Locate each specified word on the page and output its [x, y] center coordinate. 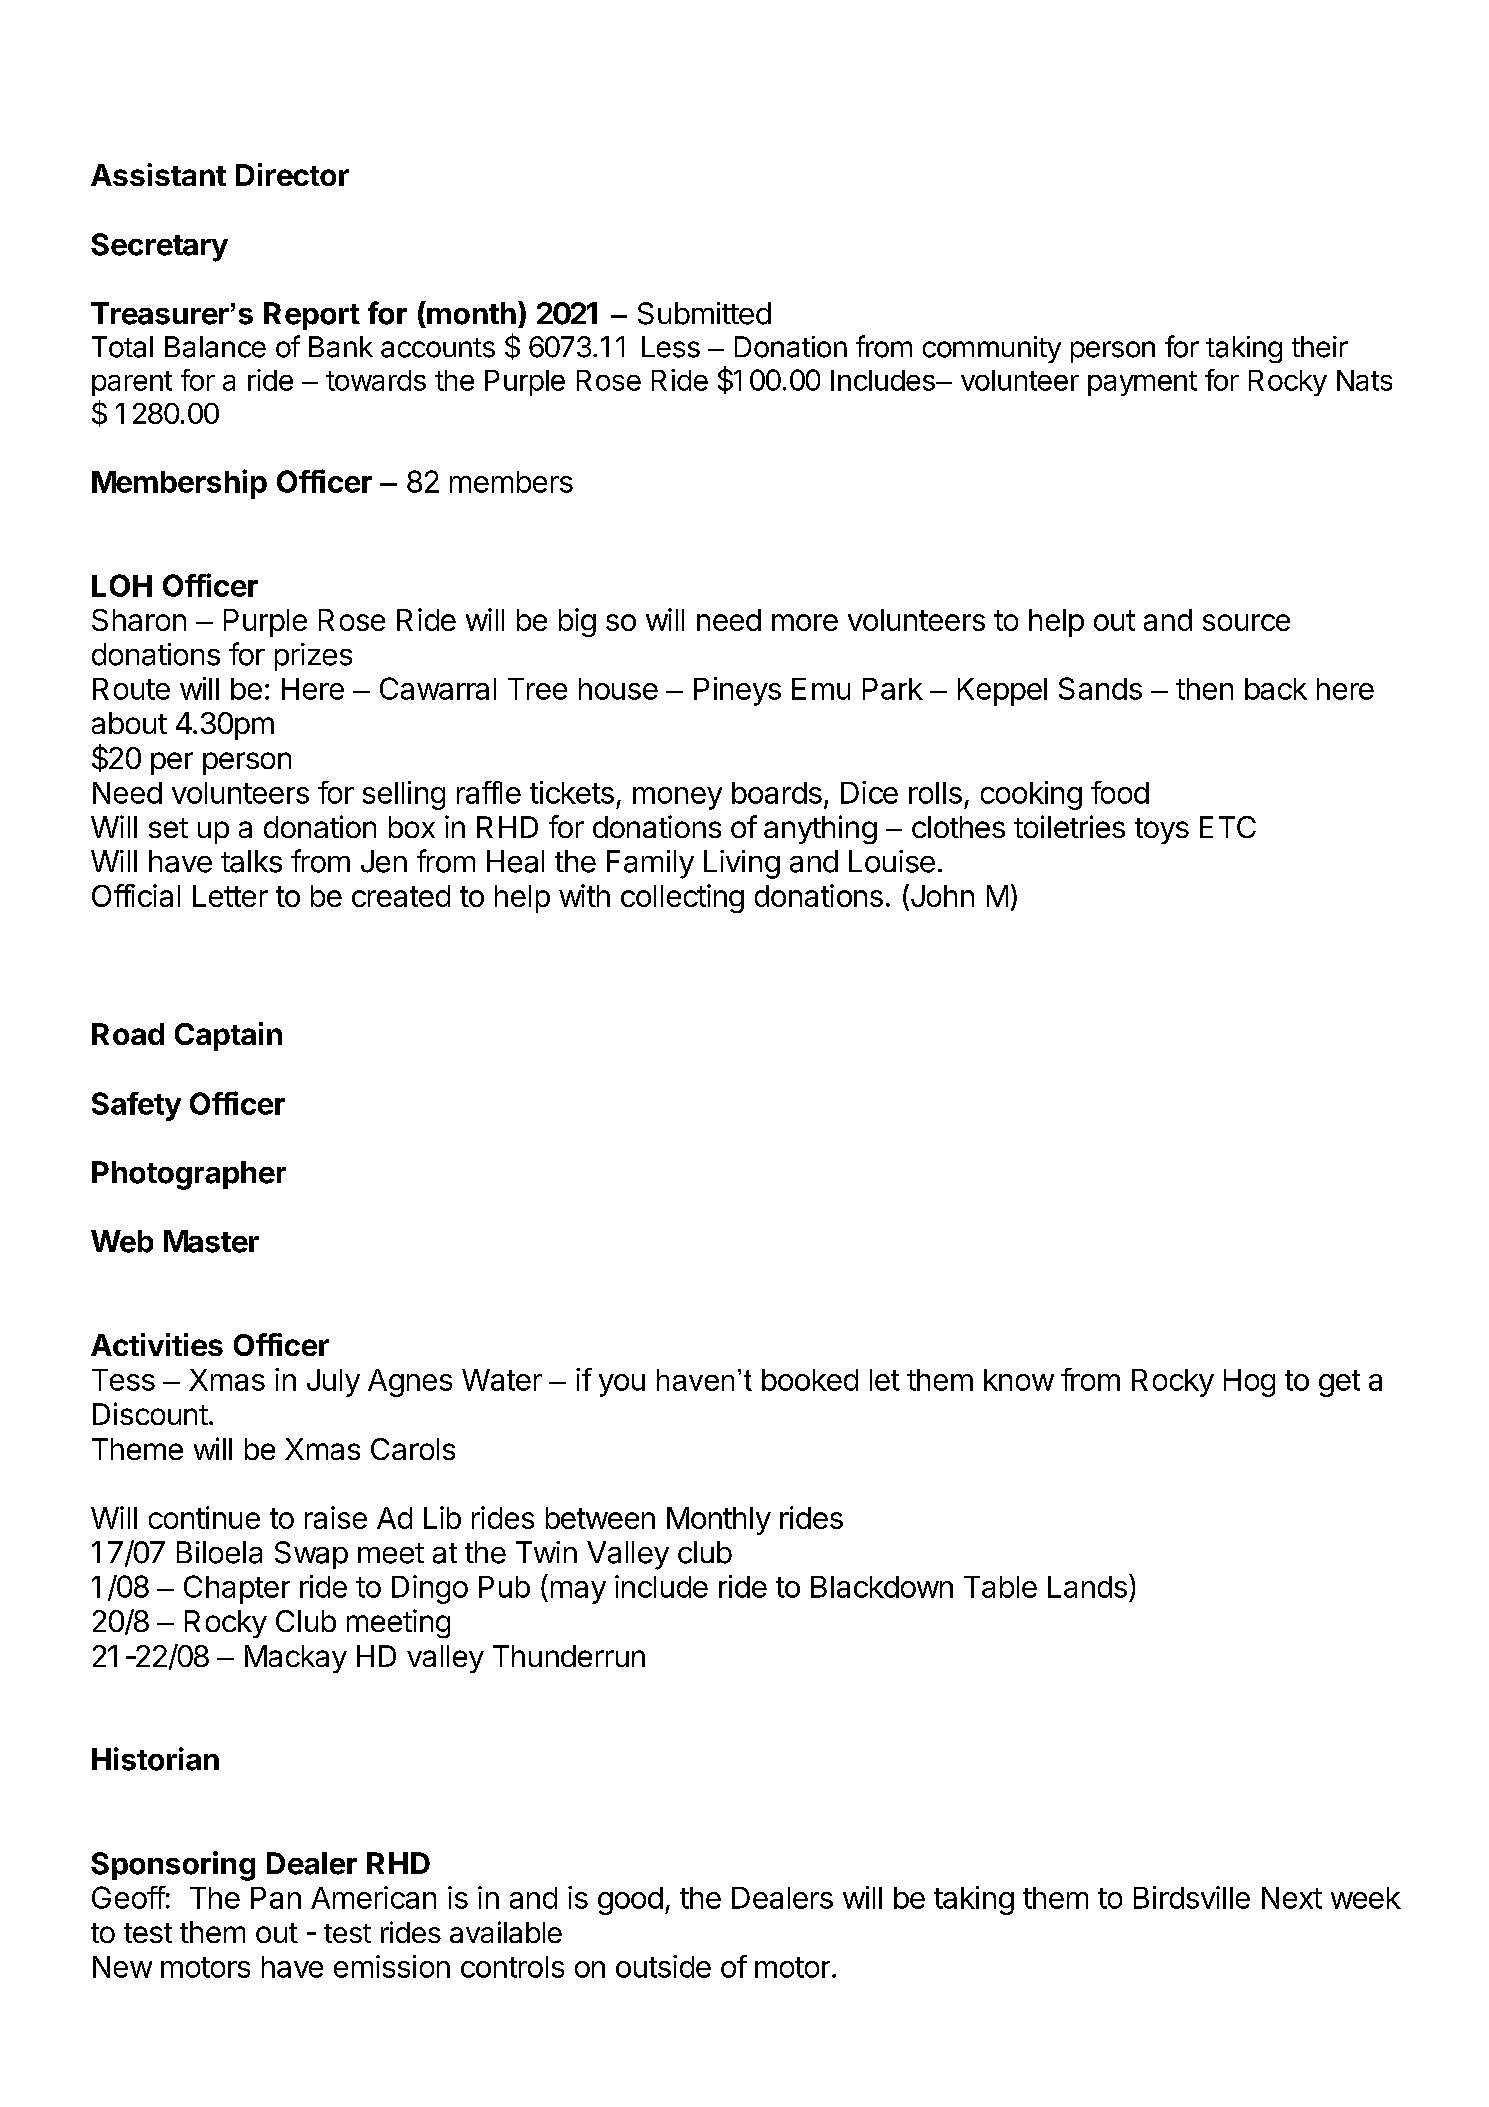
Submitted [704, 313]
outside [663, 1966]
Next [1292, 1898]
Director [292, 174]
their [1320, 347]
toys [1162, 831]
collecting [682, 898]
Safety [136, 1106]
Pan [276, 1898]
